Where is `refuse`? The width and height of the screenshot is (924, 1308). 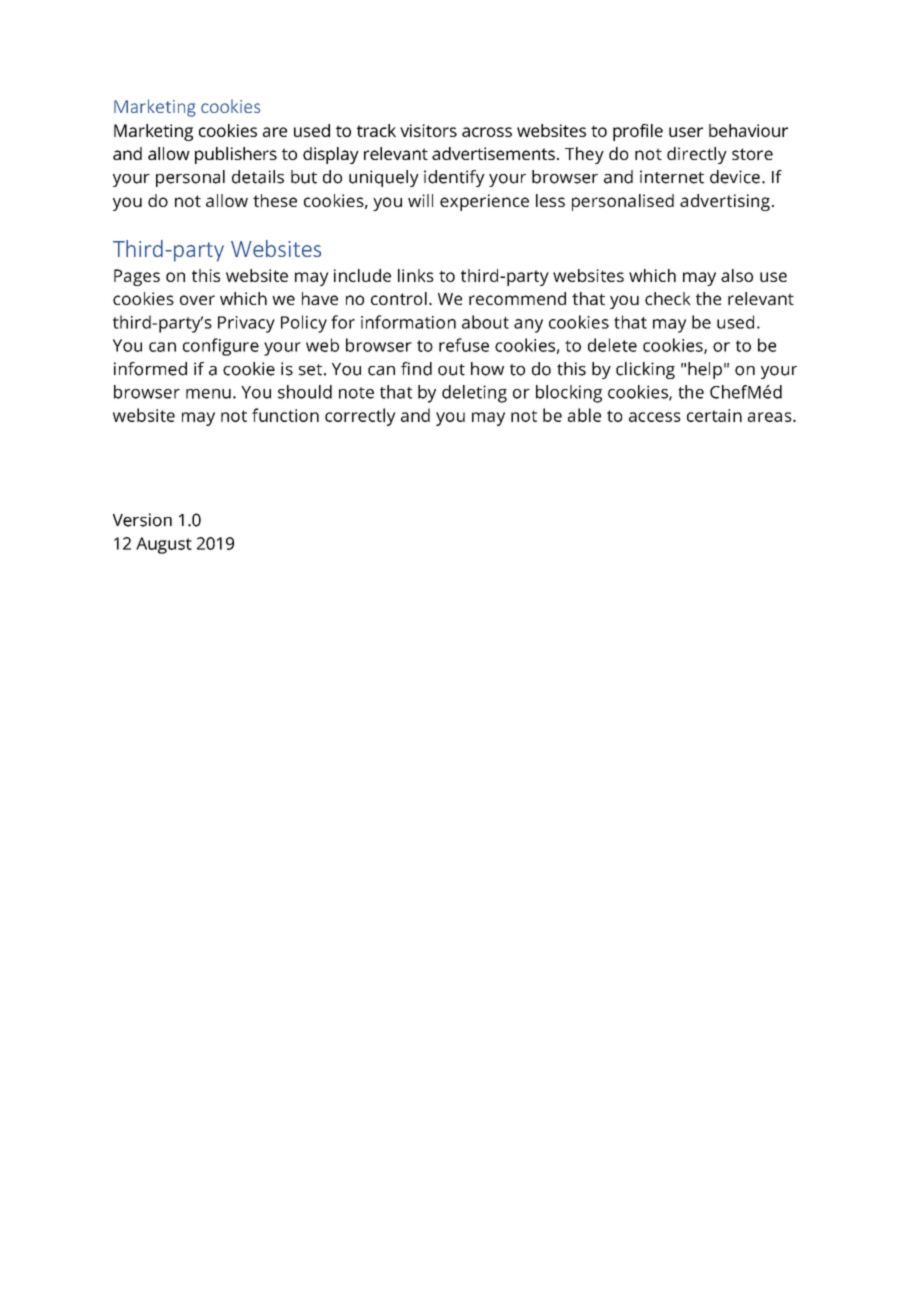
refuse is located at coordinates (464, 345).
